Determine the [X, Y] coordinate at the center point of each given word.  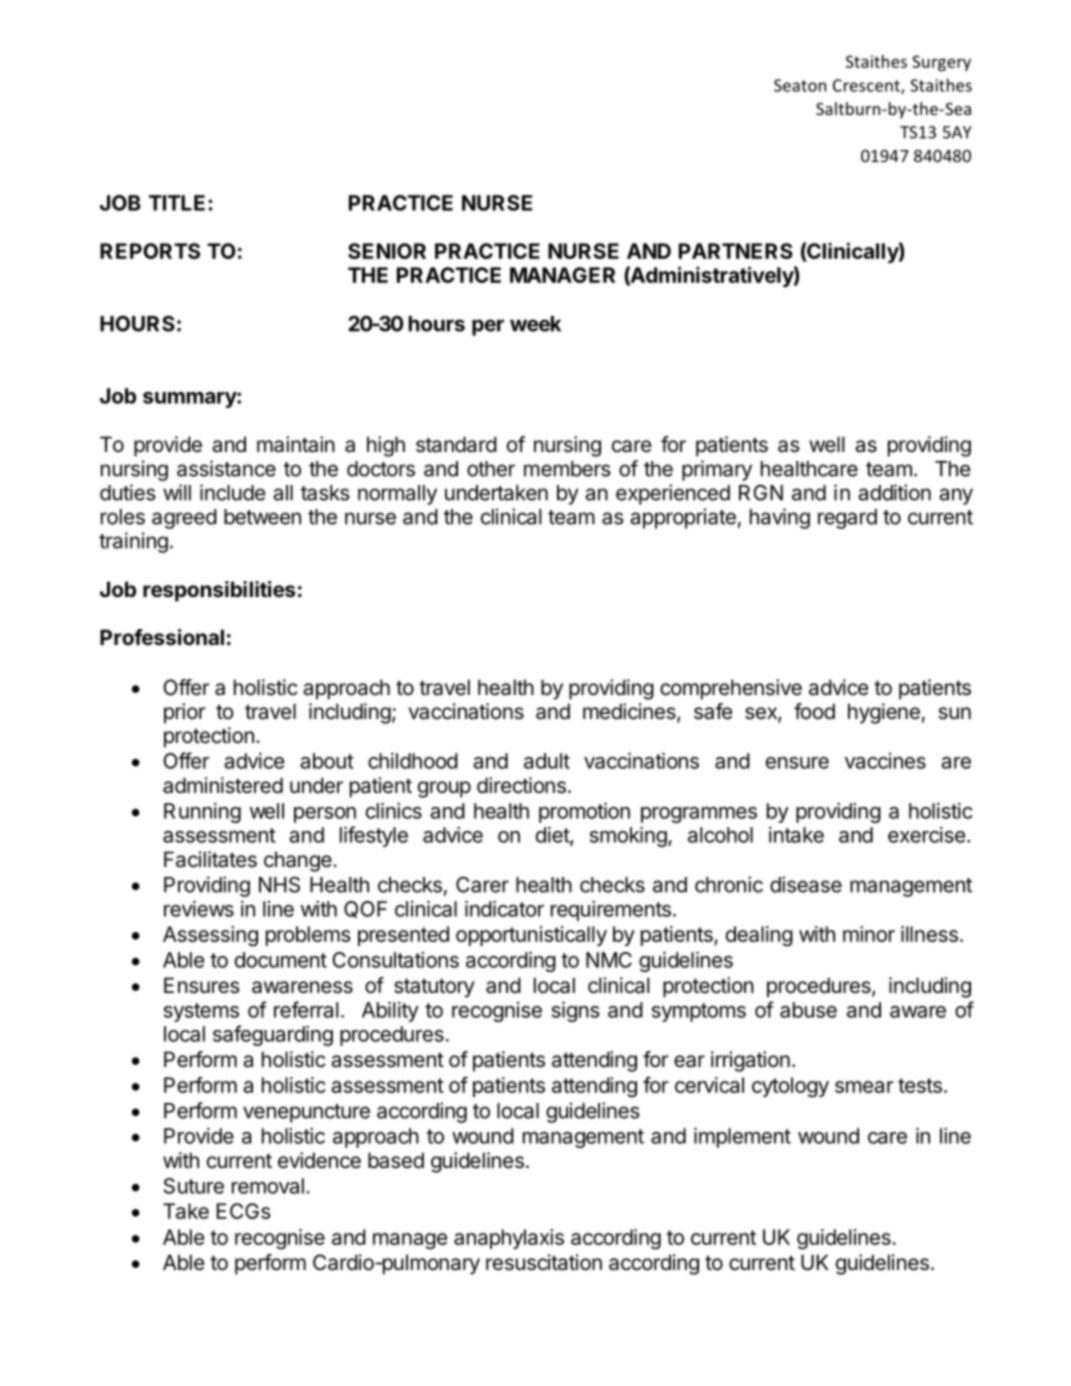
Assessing [210, 936]
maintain [296, 444]
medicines [630, 712]
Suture [194, 1186]
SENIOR [387, 251]
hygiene [884, 713]
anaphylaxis [509, 1239]
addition [894, 492]
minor [869, 934]
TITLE [177, 203]
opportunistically [531, 936]
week [535, 324]
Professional [162, 637]
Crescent [867, 86]
